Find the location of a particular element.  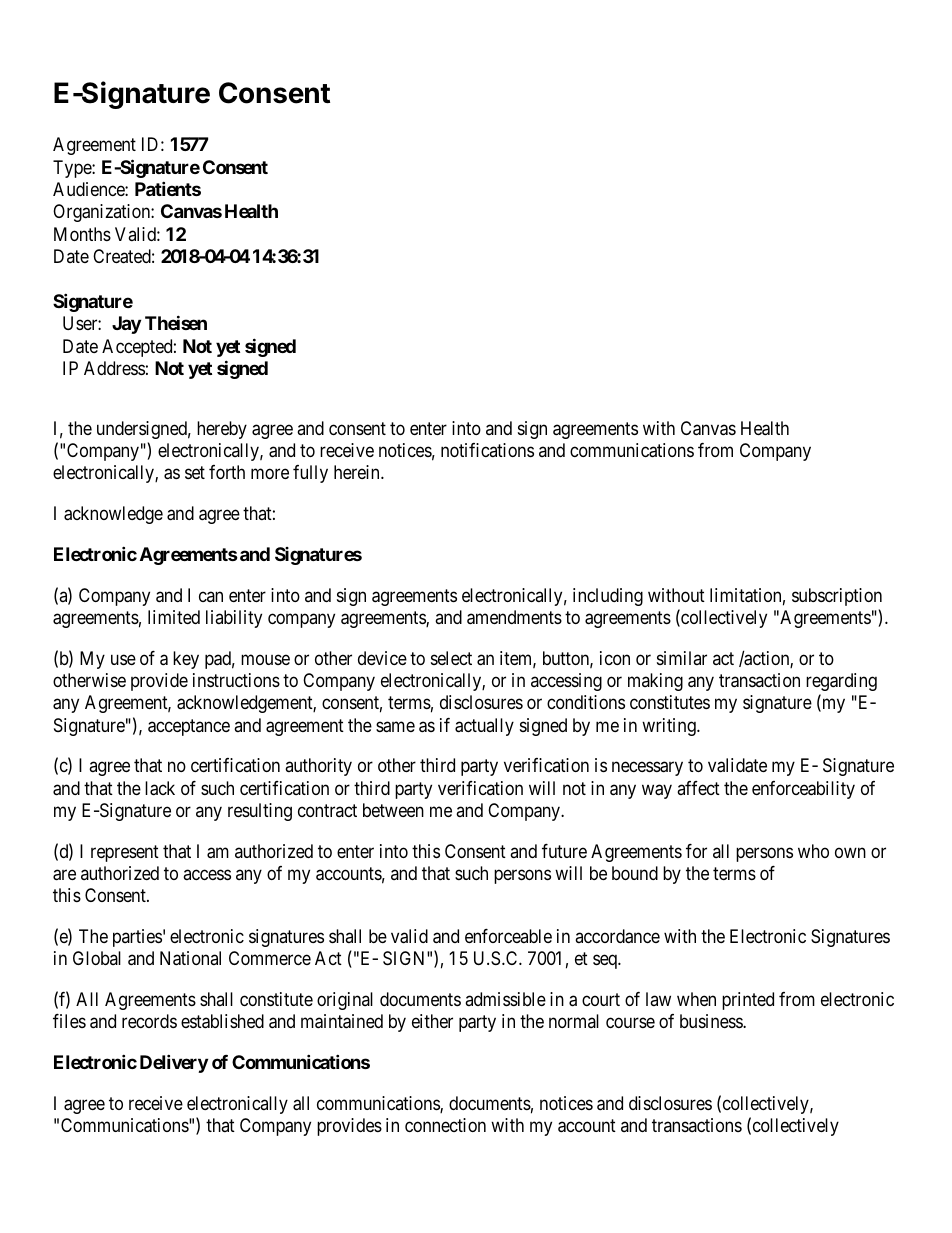

between is located at coordinates (393, 810).
